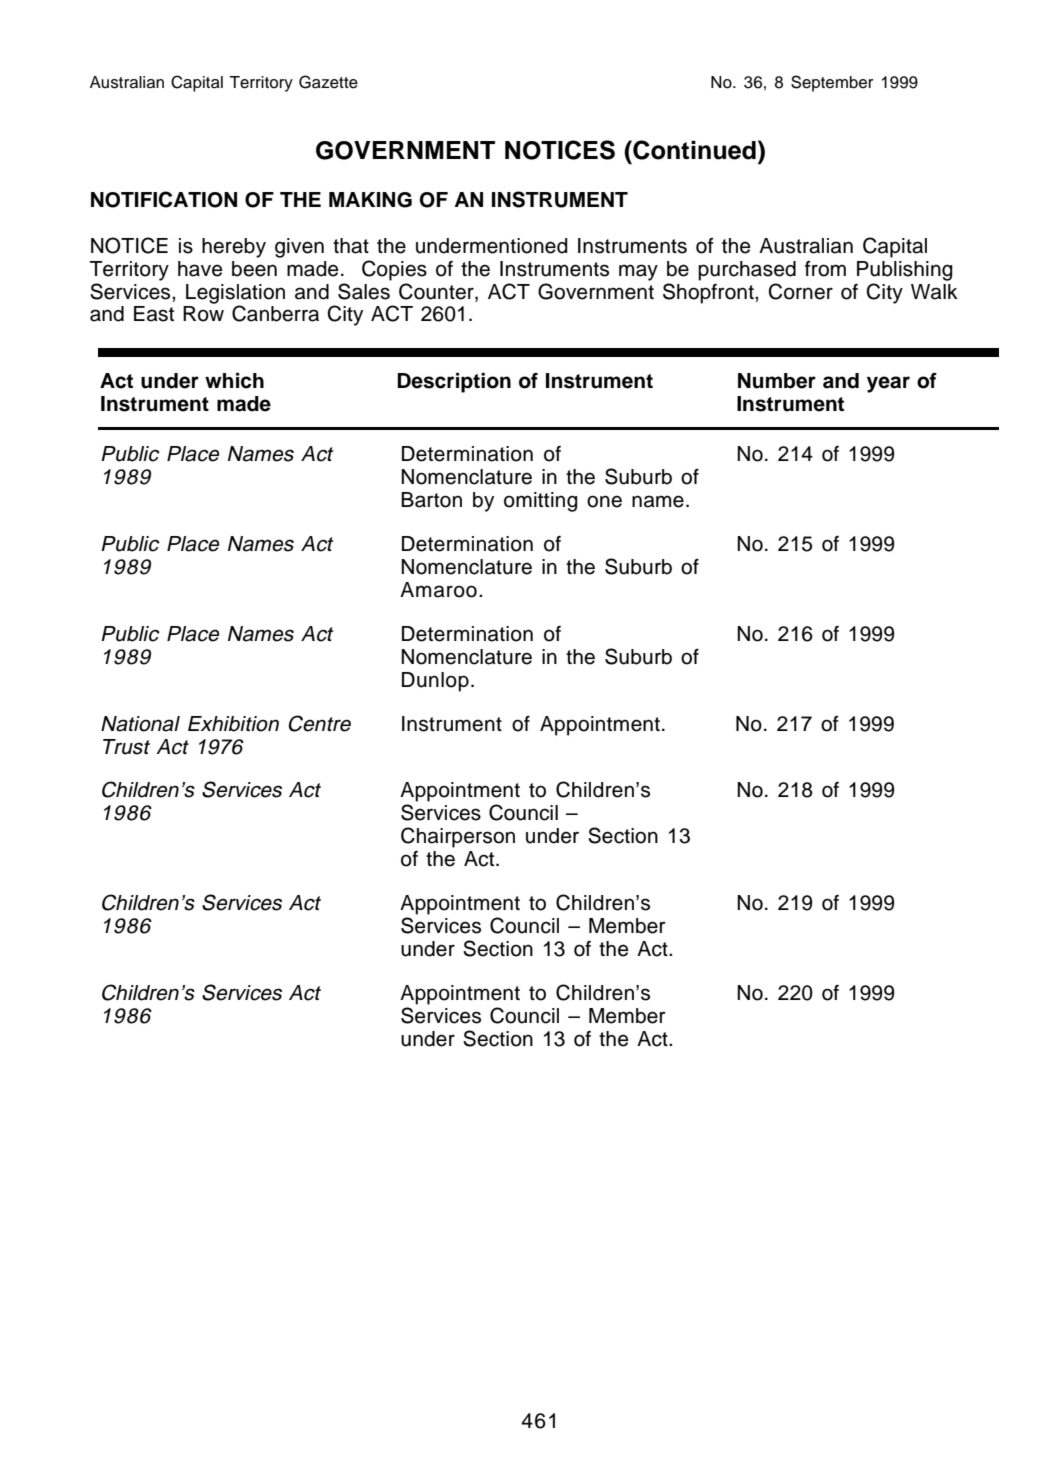  What do you see at coordinates (431, 500) in the screenshot?
I see `Barton` at bounding box center [431, 500].
